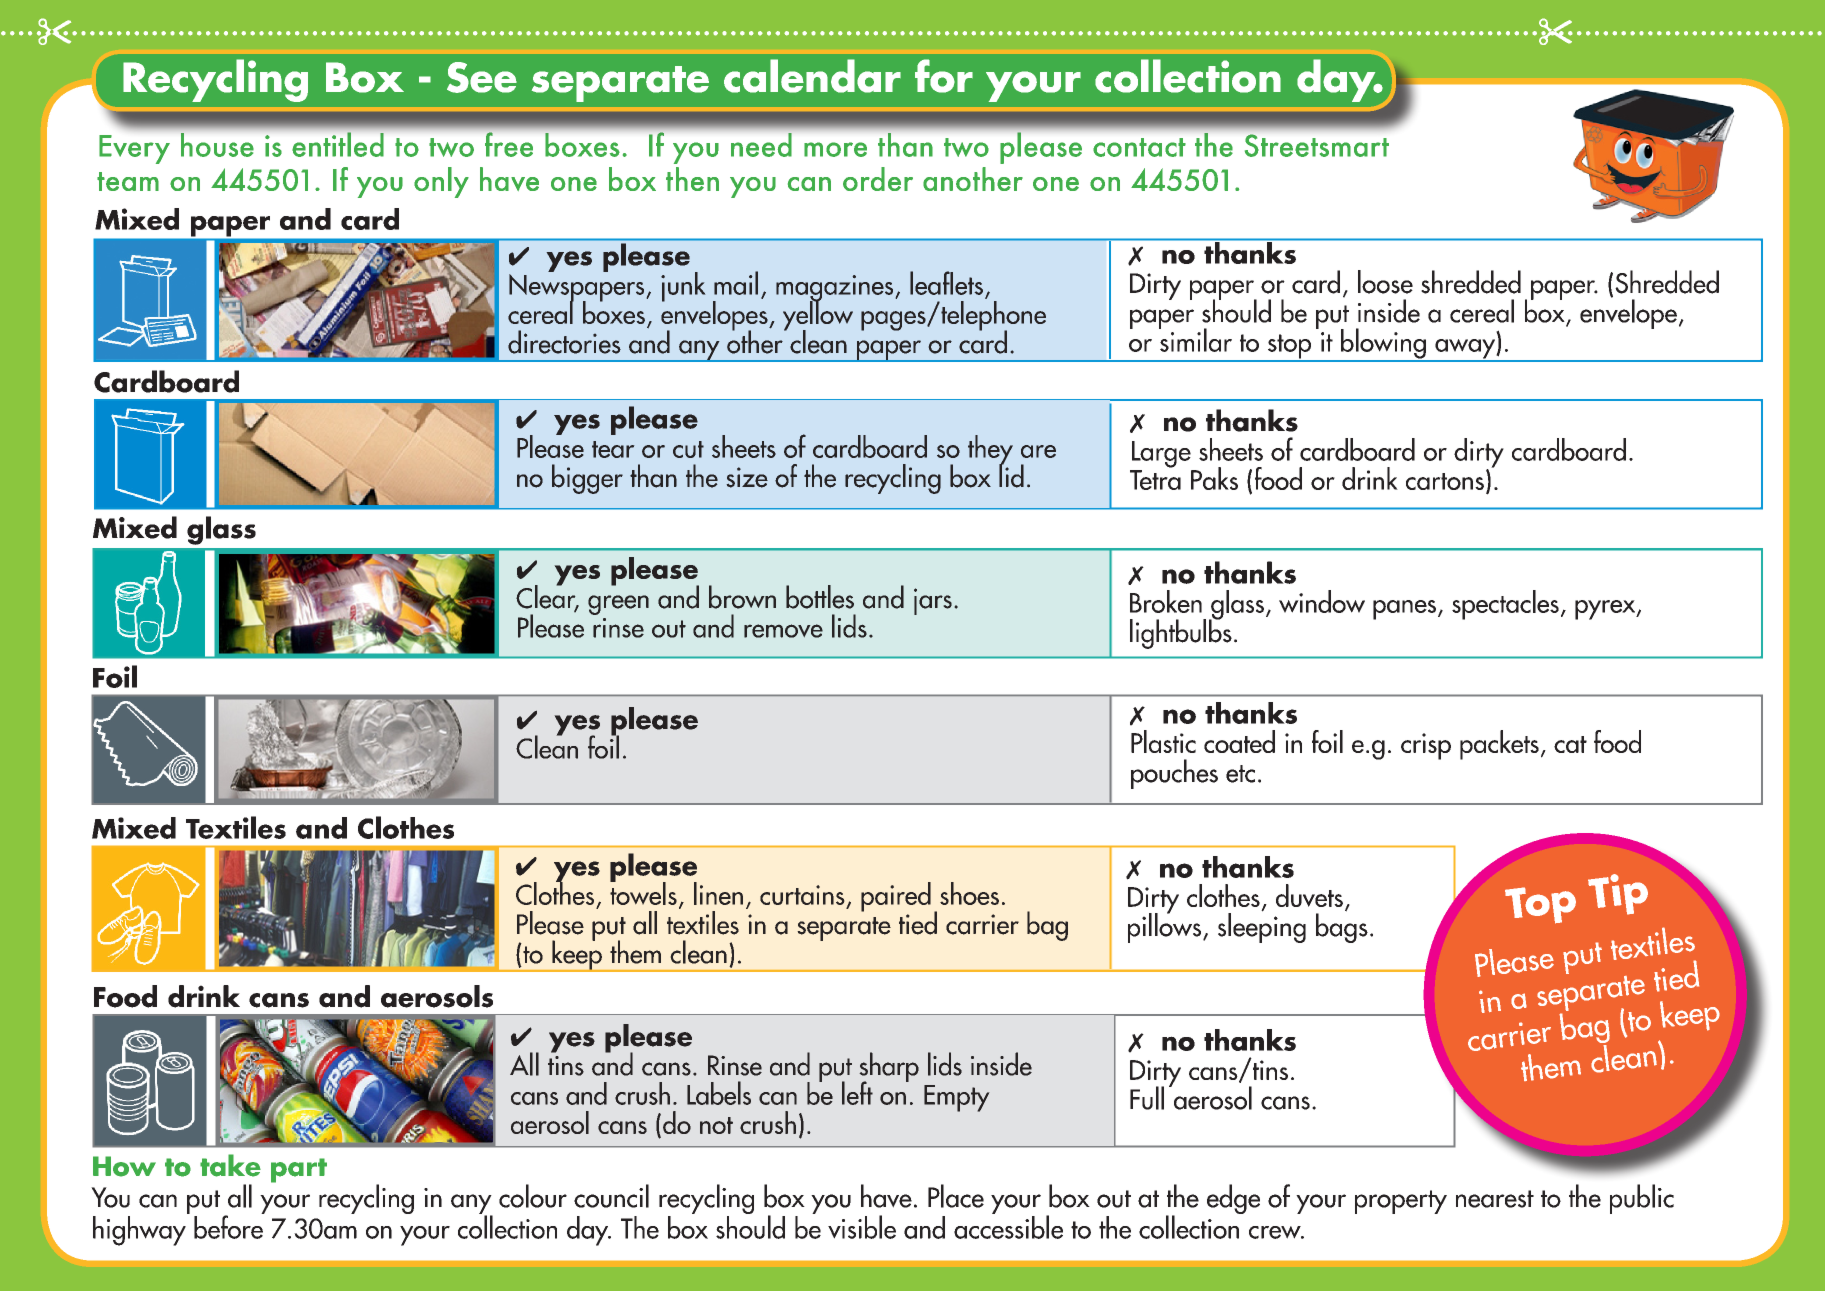 Image resolution: width=1825 pixels, height=1291 pixels. Describe the element at coordinates (835, 149) in the screenshot. I see `more` at that location.
